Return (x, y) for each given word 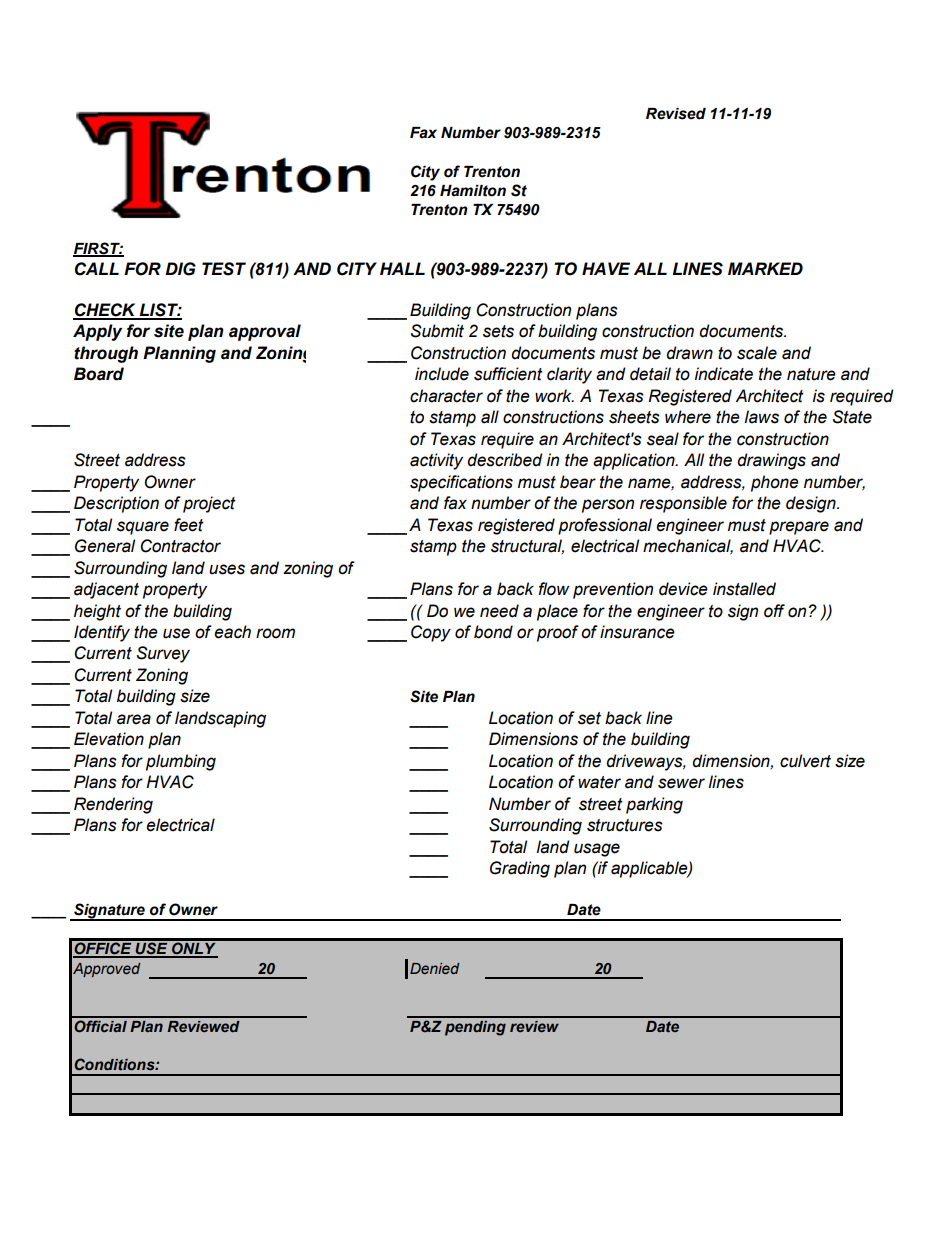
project (209, 504)
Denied (434, 968)
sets (498, 331)
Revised (676, 114)
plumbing (181, 762)
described (505, 460)
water (599, 782)
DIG (180, 269)
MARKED (765, 268)
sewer (681, 783)
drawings (771, 461)
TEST (224, 269)
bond (493, 632)
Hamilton (473, 191)
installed (744, 589)
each (232, 632)
